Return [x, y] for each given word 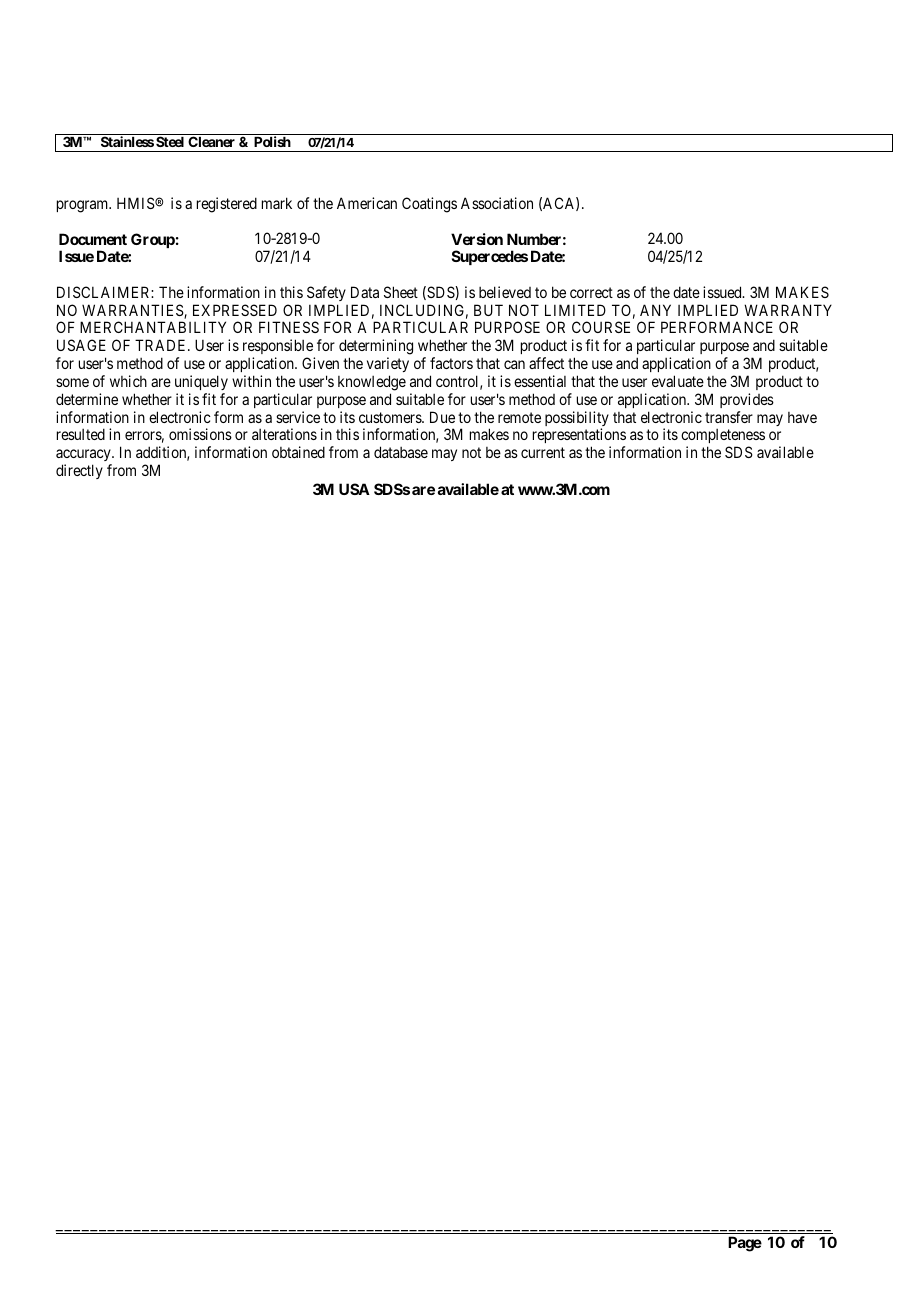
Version [477, 239]
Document [93, 239]
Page [745, 1244]
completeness [723, 438]
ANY [655, 310]
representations [579, 437]
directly [79, 471]
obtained [298, 452]
